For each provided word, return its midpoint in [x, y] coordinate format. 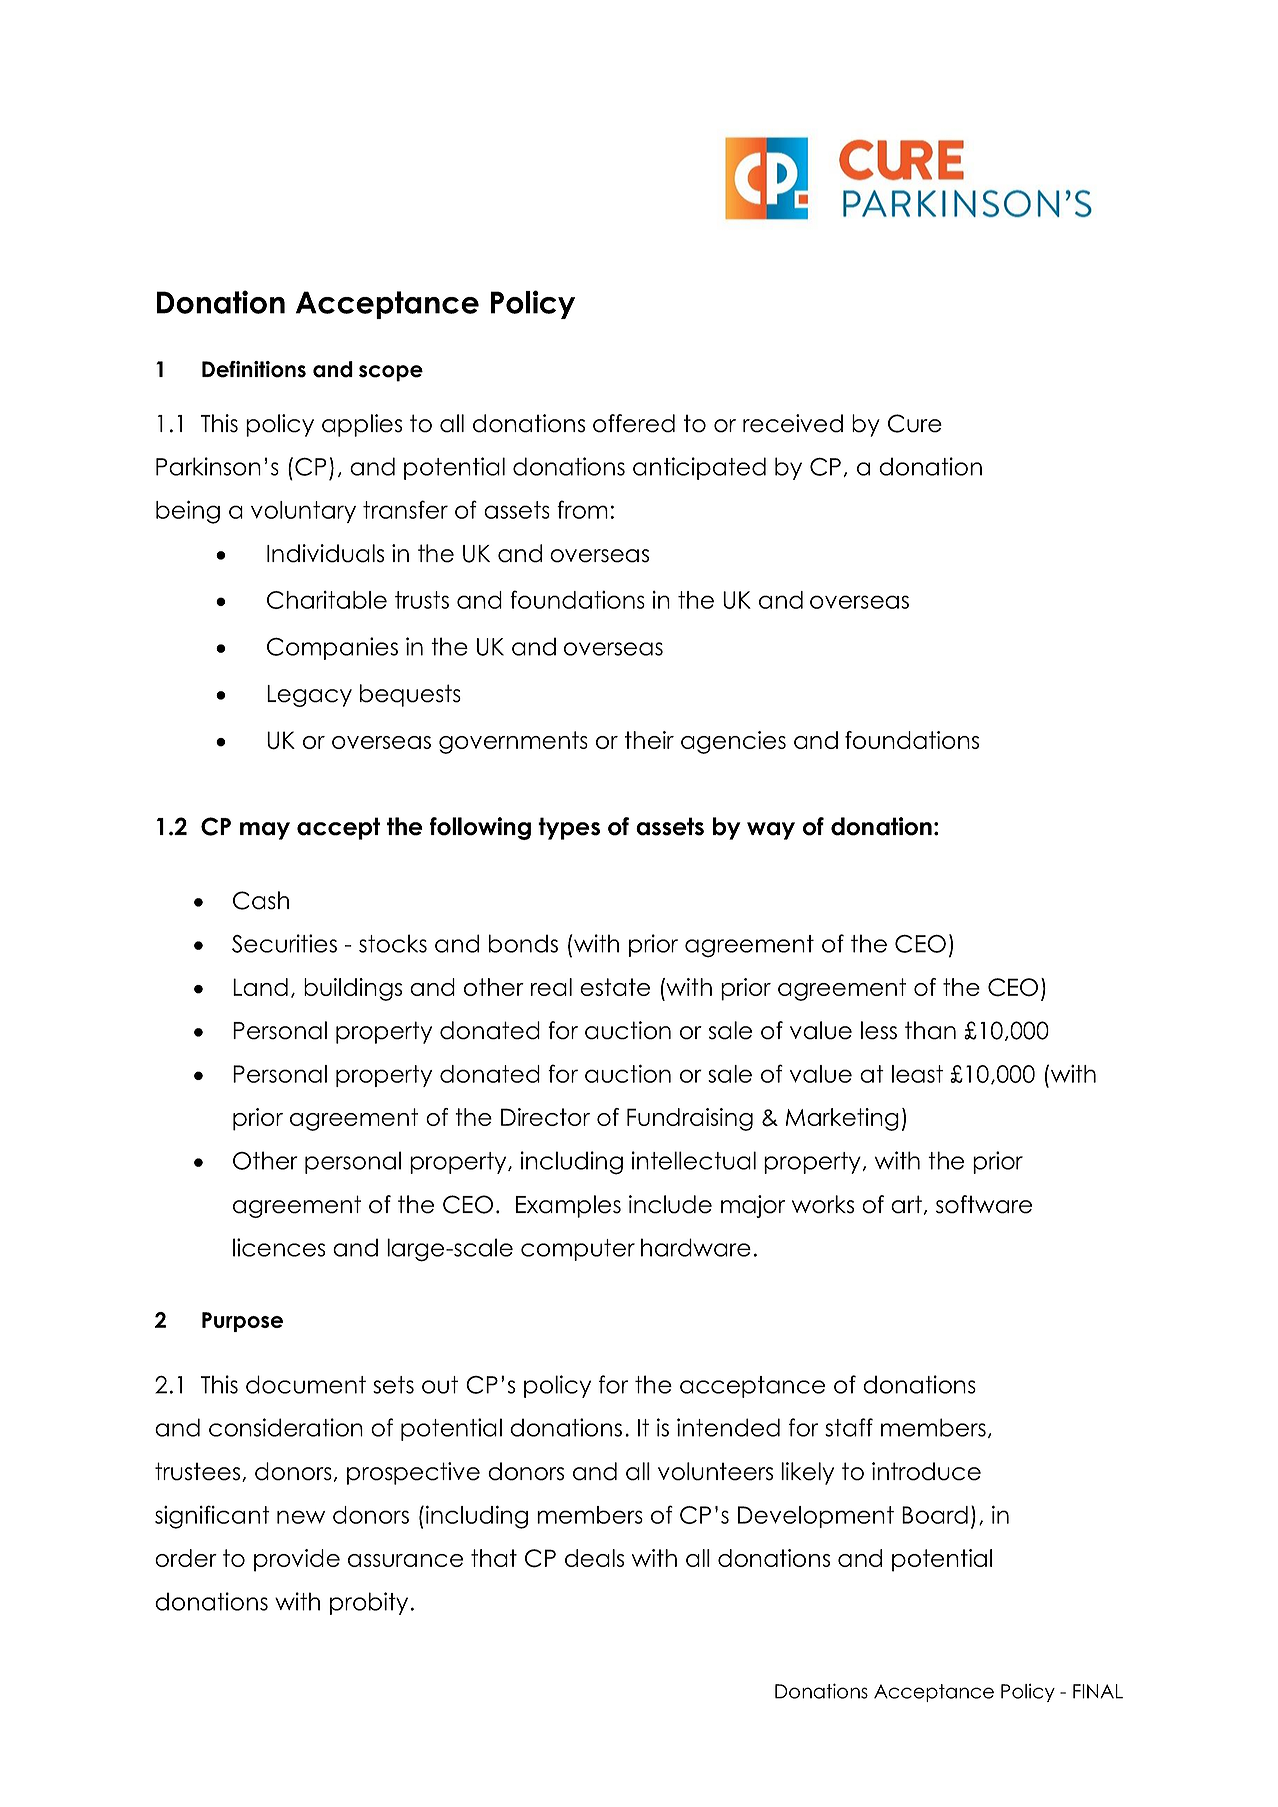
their [649, 740]
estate [615, 987]
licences [279, 1247]
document [306, 1384]
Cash [261, 900]
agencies [733, 742]
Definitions [254, 369]
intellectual [694, 1160]
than [930, 1030]
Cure [915, 423]
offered [634, 423]
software [984, 1204]
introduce [926, 1471]
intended [728, 1427]
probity [369, 1603]
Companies [332, 648]
